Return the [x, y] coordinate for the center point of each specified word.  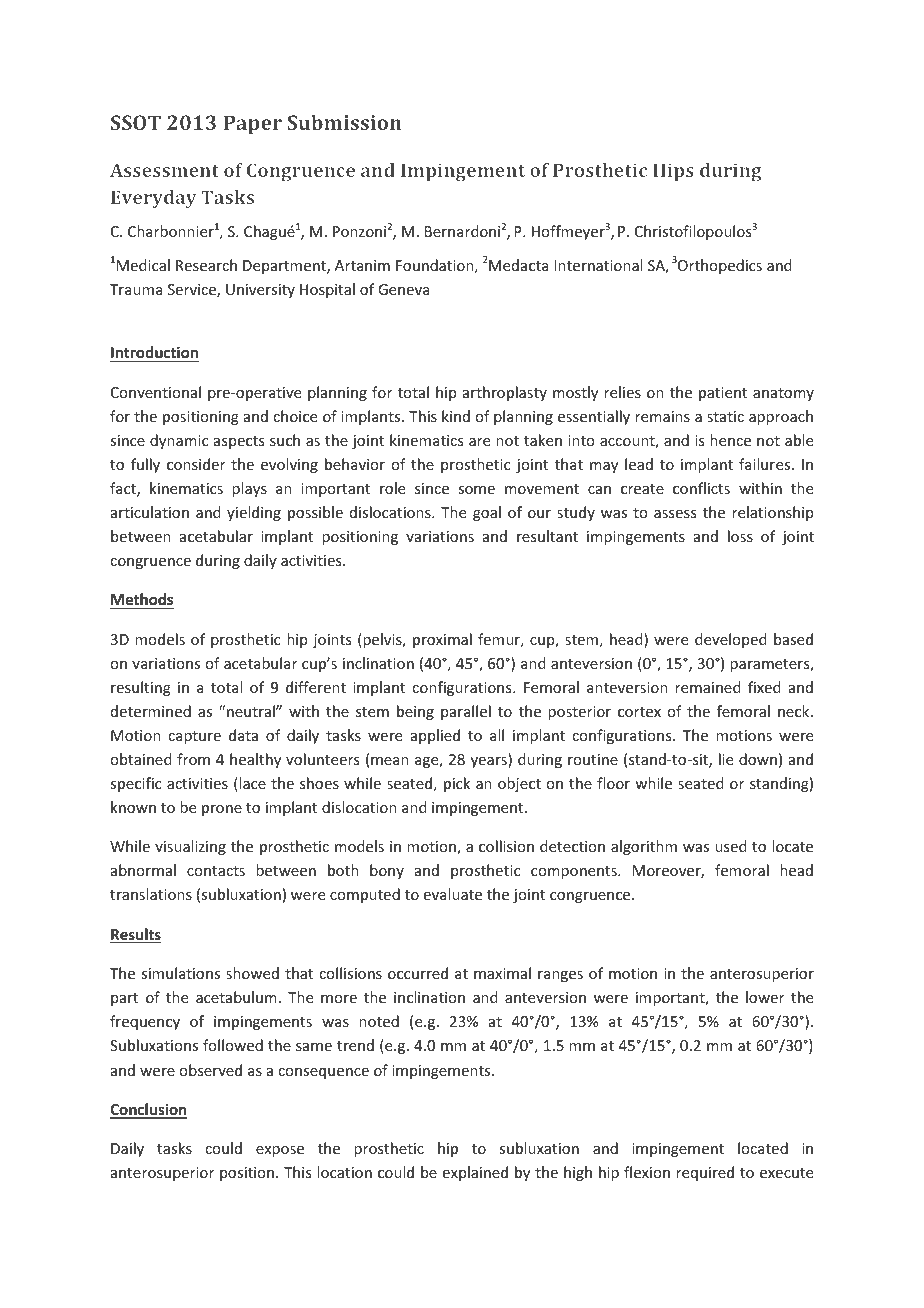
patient [723, 394]
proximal [442, 640]
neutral [252, 711]
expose [280, 1151]
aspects [239, 442]
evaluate [453, 894]
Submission [344, 122]
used [731, 846]
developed [731, 640]
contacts [216, 871]
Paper [252, 125]
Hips [673, 172]
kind [456, 416]
